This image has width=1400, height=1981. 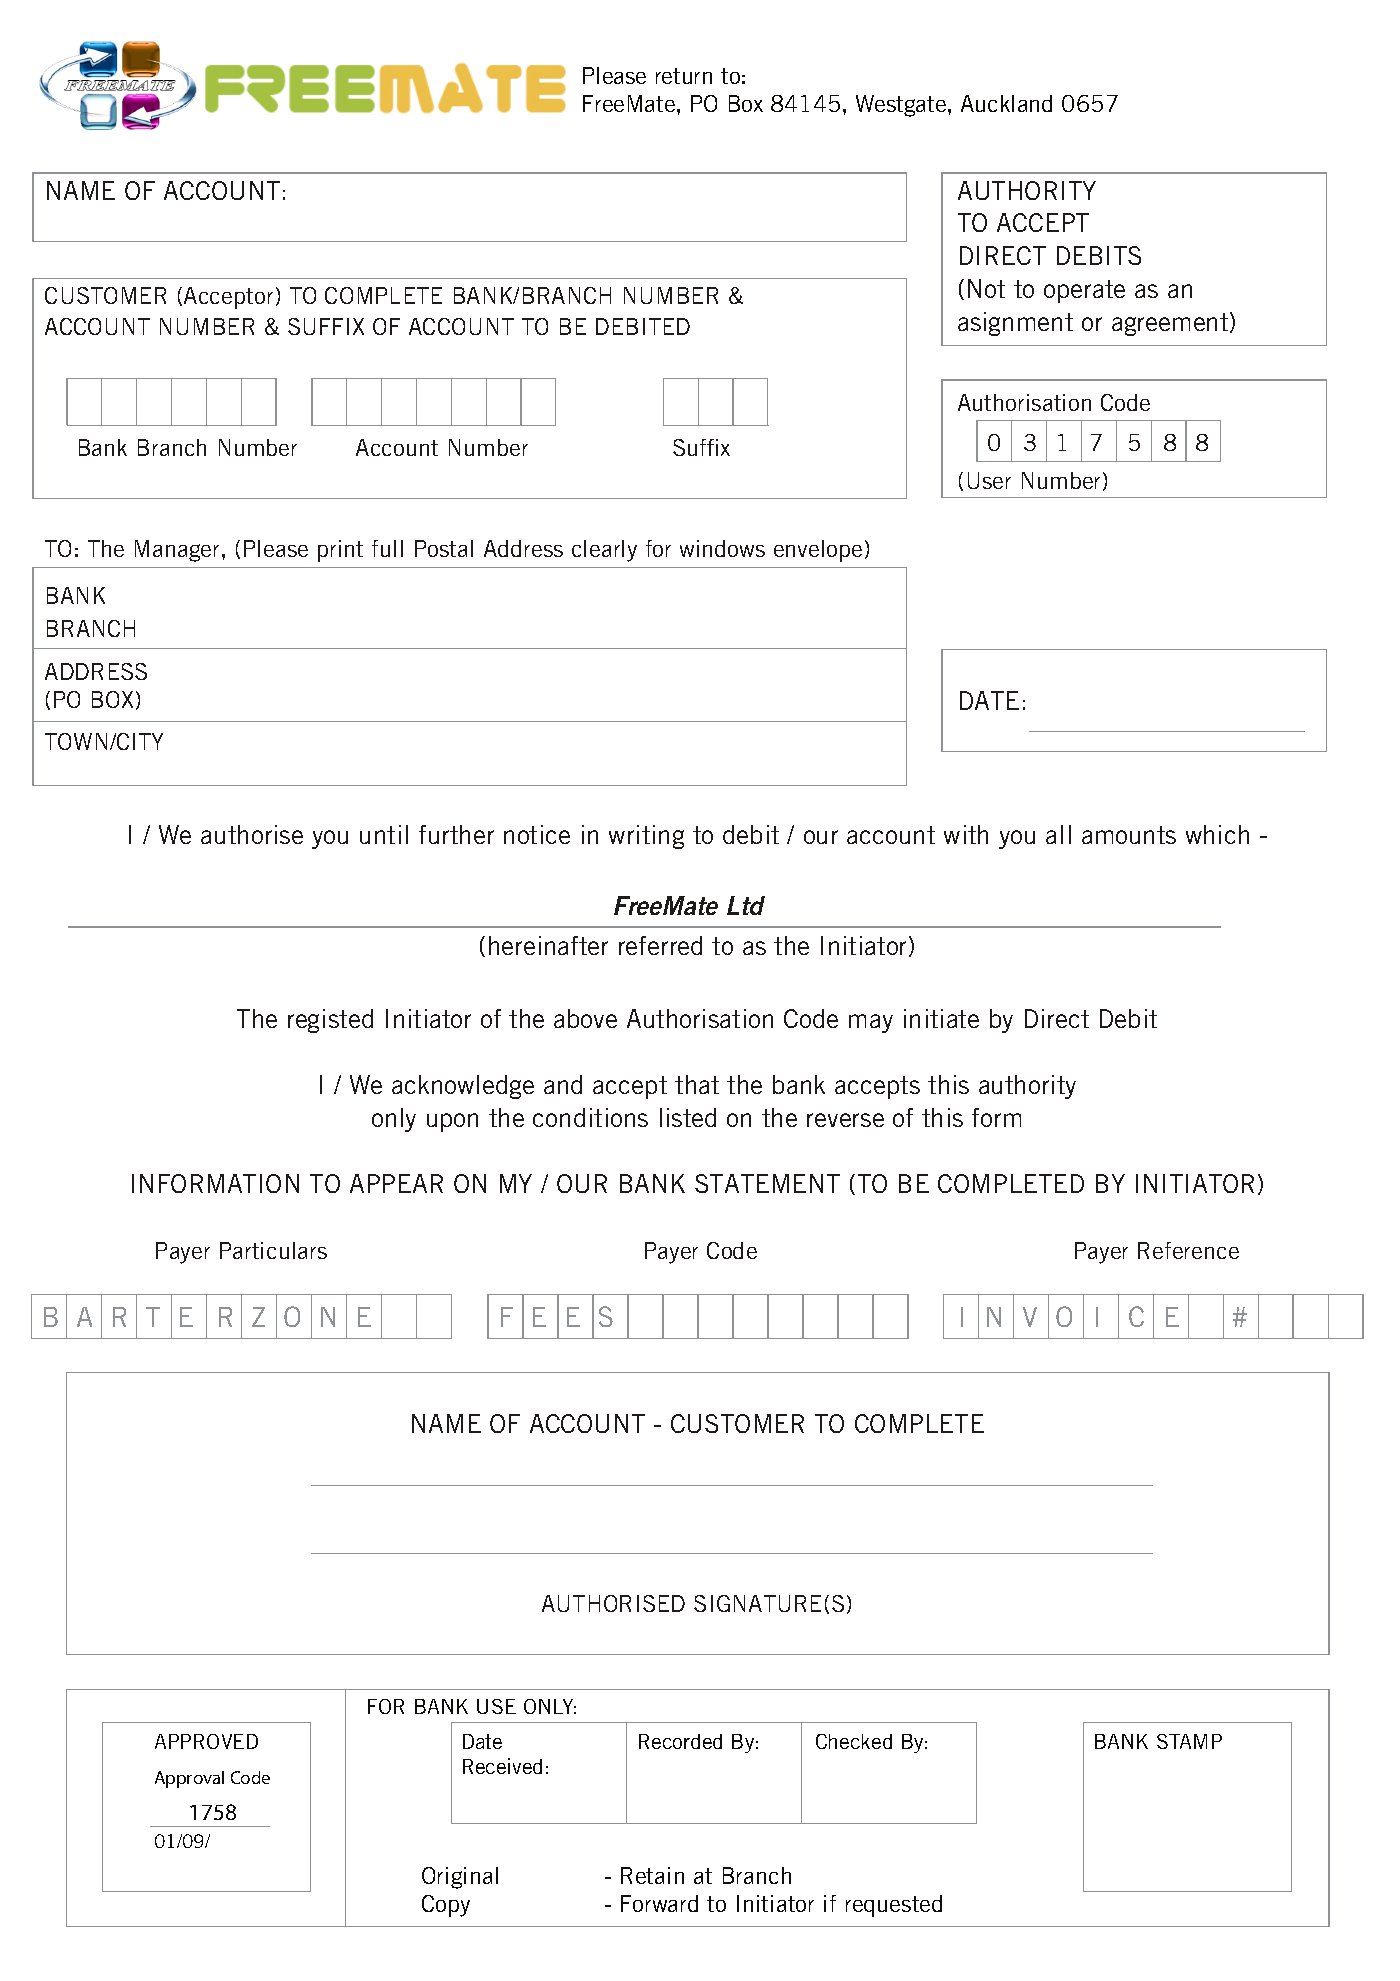 I want to click on Reference, so click(x=1188, y=1250).
